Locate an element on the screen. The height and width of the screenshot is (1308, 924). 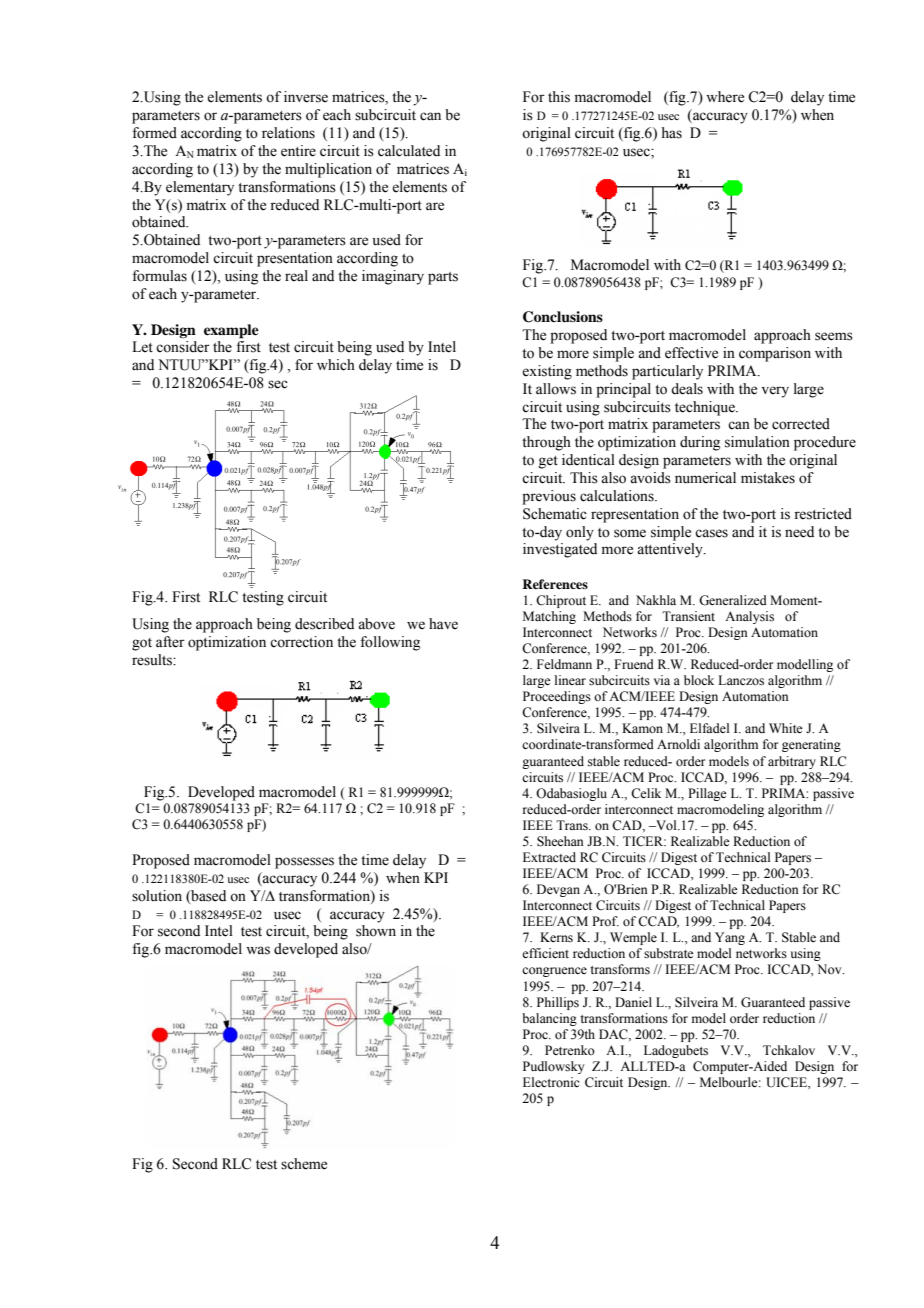
Electronic is located at coordinates (551, 1082).
